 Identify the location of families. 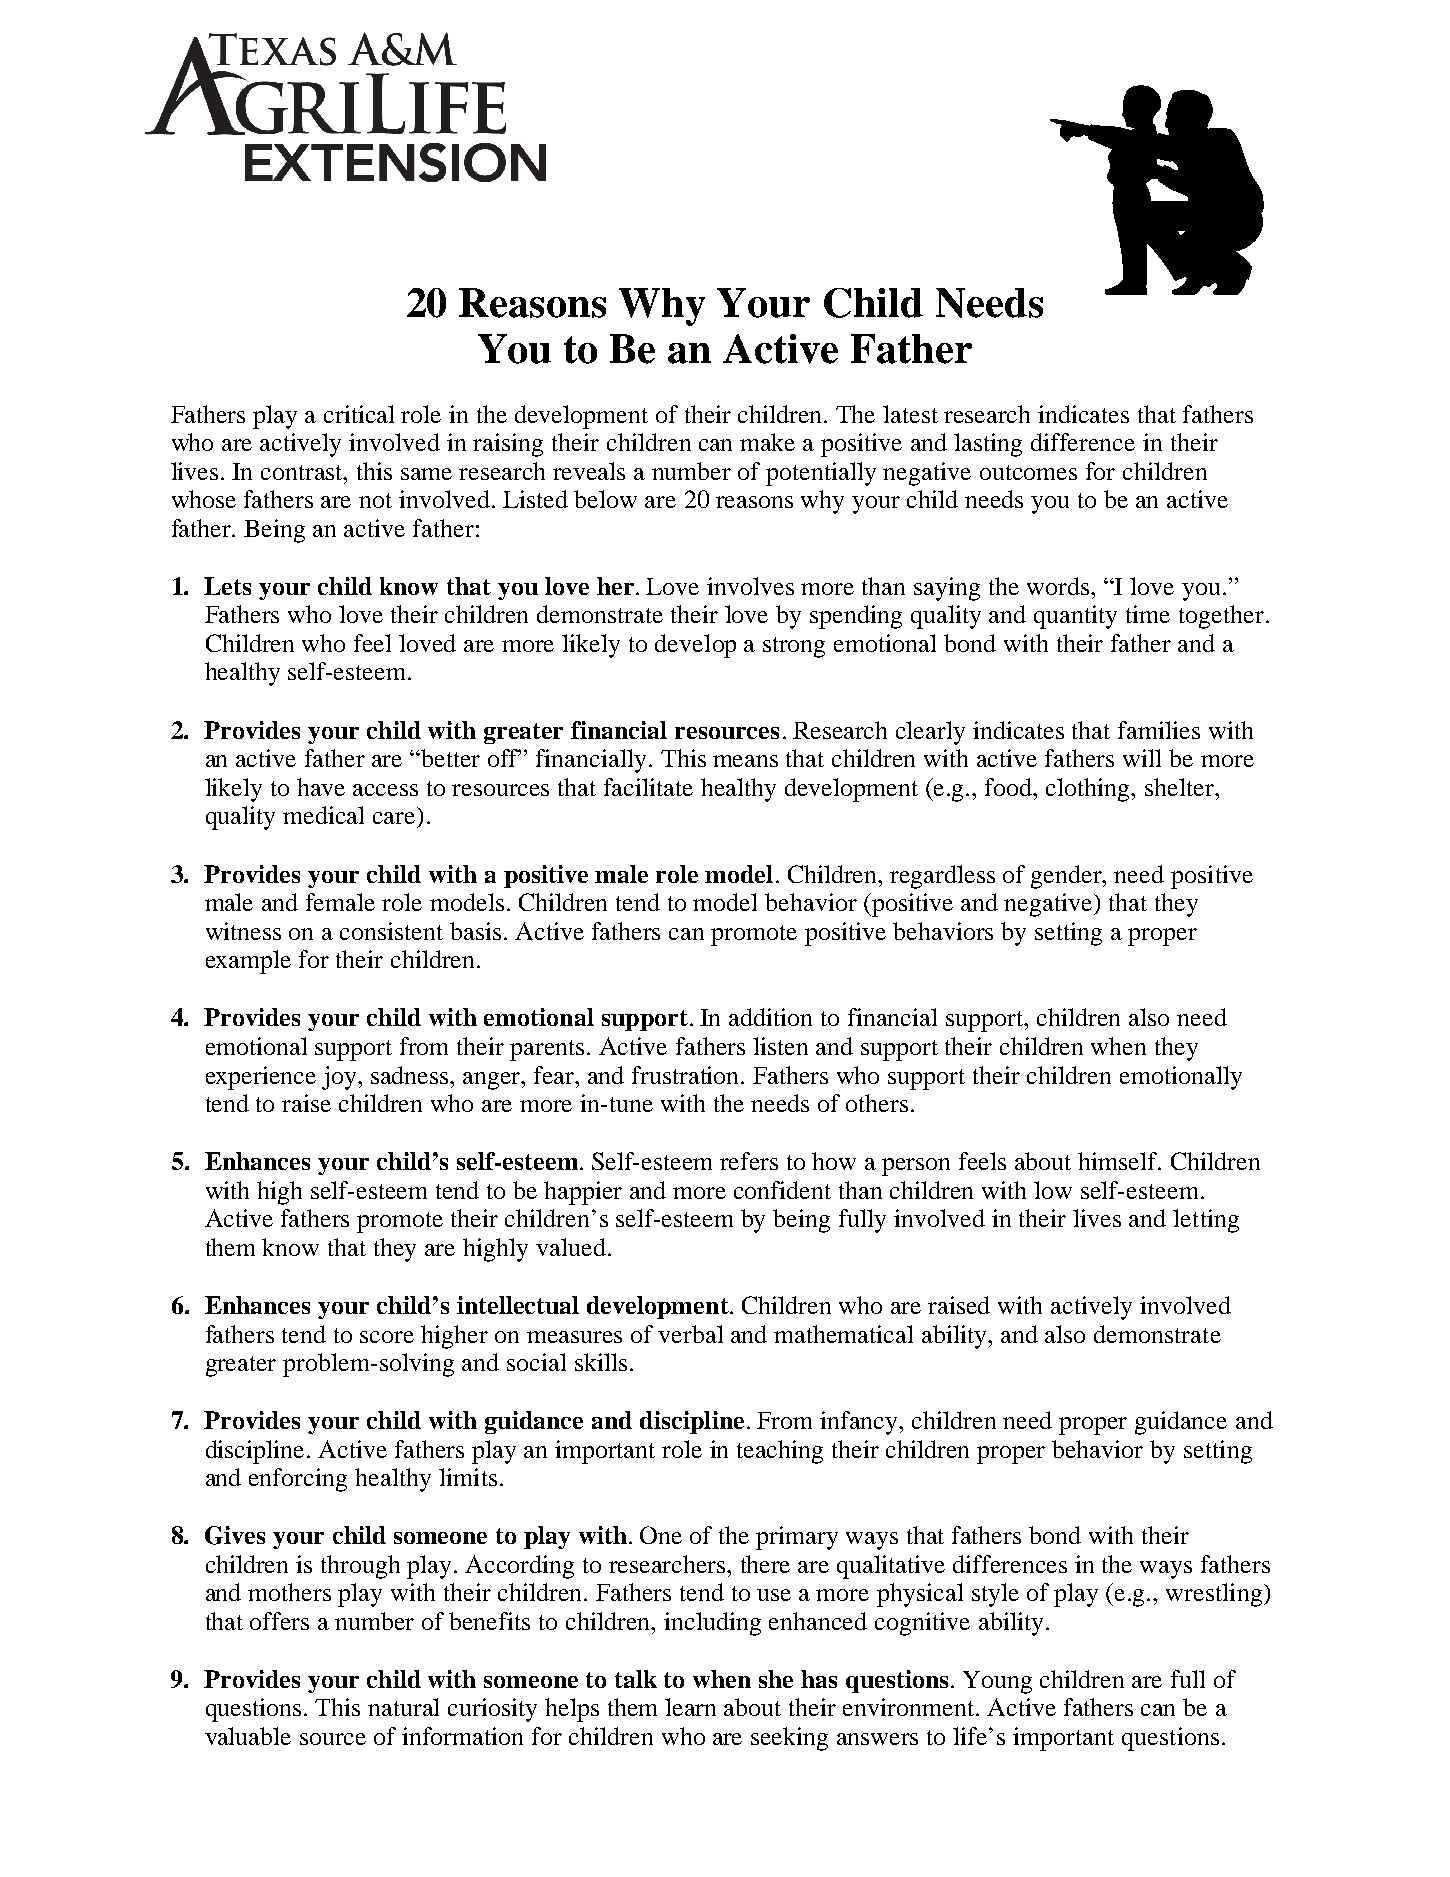
(1159, 730).
